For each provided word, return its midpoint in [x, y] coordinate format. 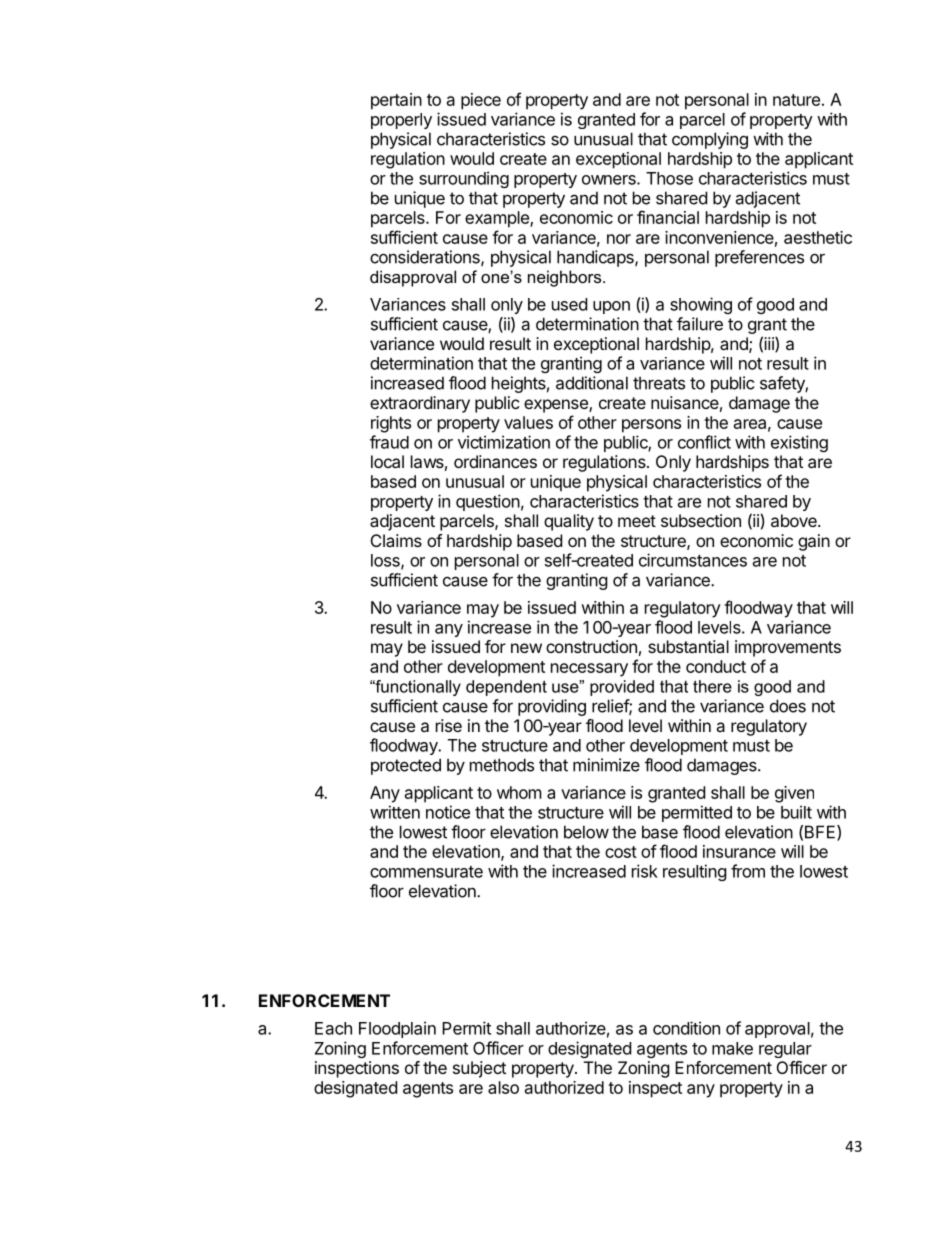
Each [333, 1028]
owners [610, 180]
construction [591, 646]
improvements [788, 648]
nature [796, 100]
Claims [396, 540]
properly [401, 121]
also [503, 1087]
